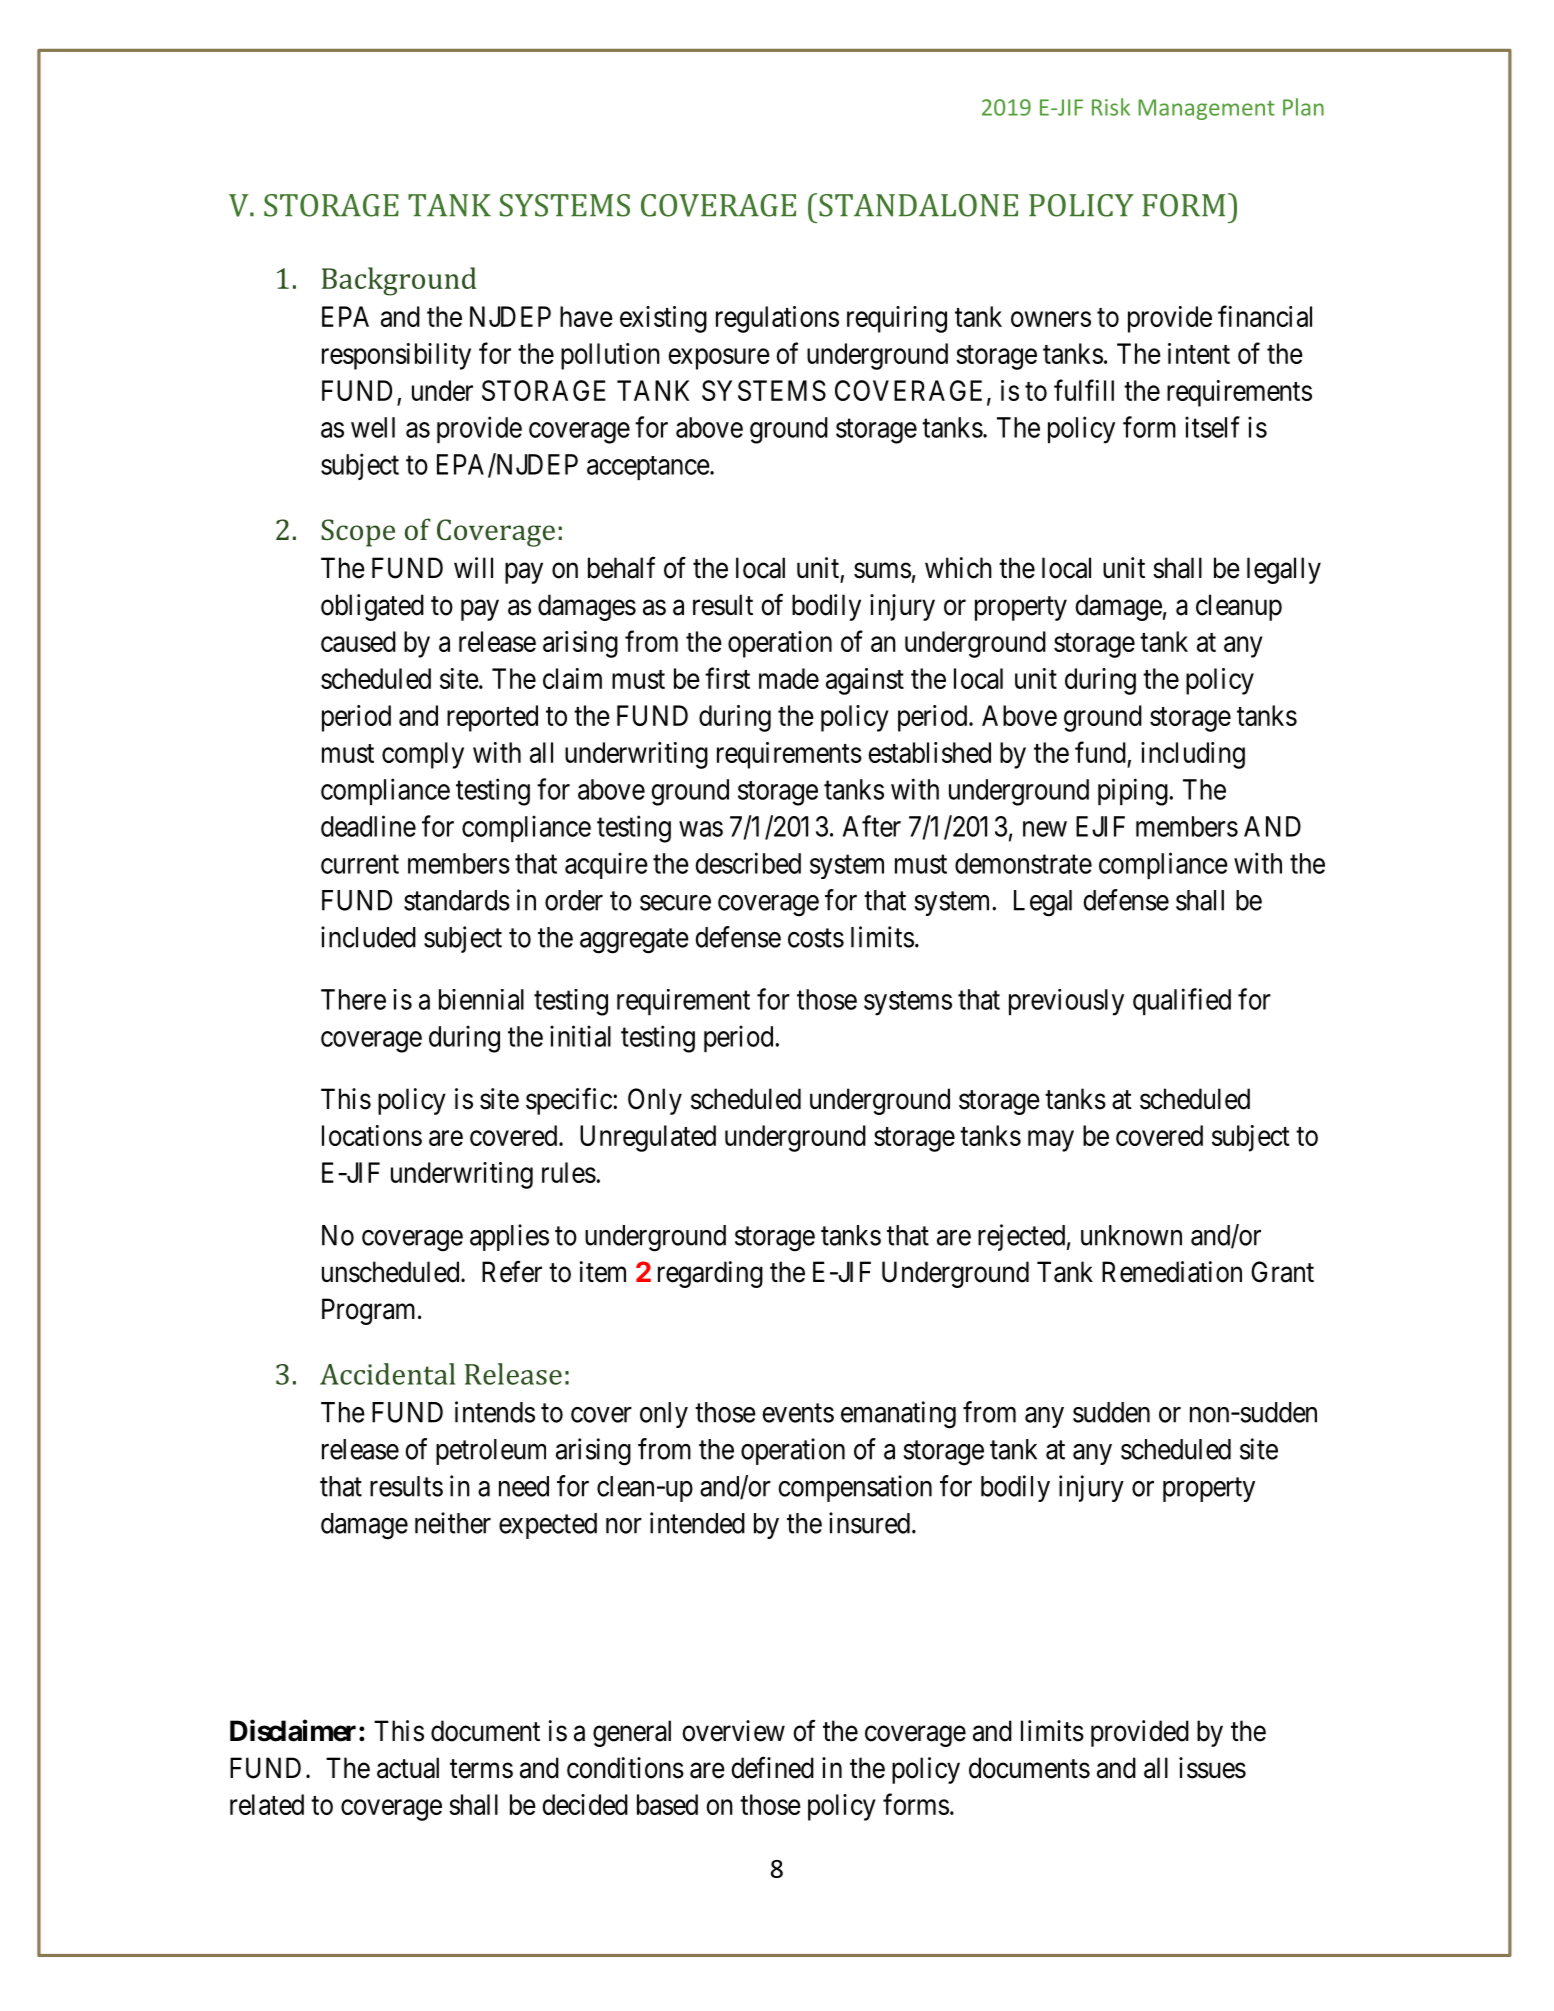  What do you see at coordinates (408, 1768) in the document?
I see `actual` at bounding box center [408, 1768].
